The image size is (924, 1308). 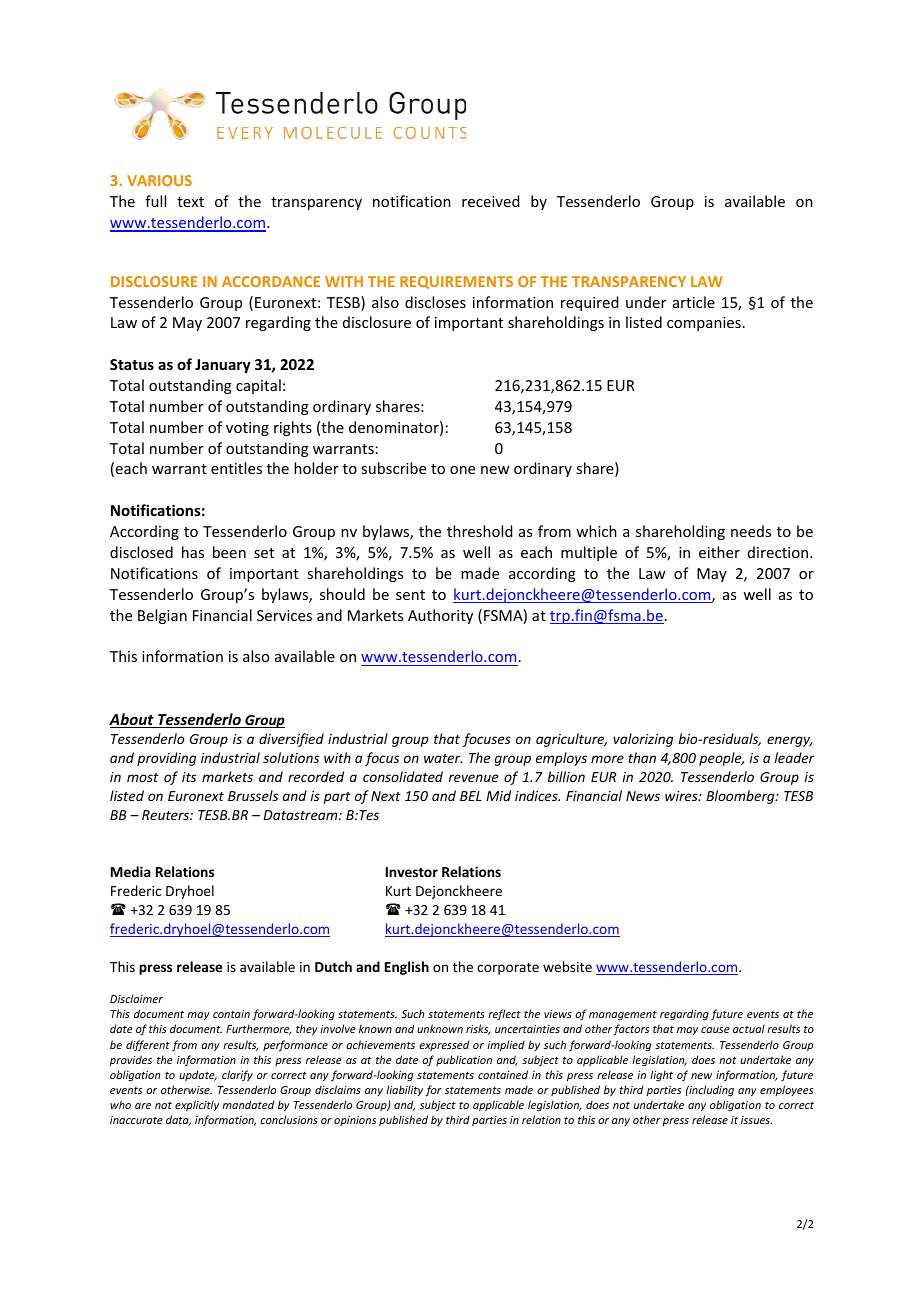 What do you see at coordinates (464, 1060) in the page?
I see `publication` at bounding box center [464, 1060].
